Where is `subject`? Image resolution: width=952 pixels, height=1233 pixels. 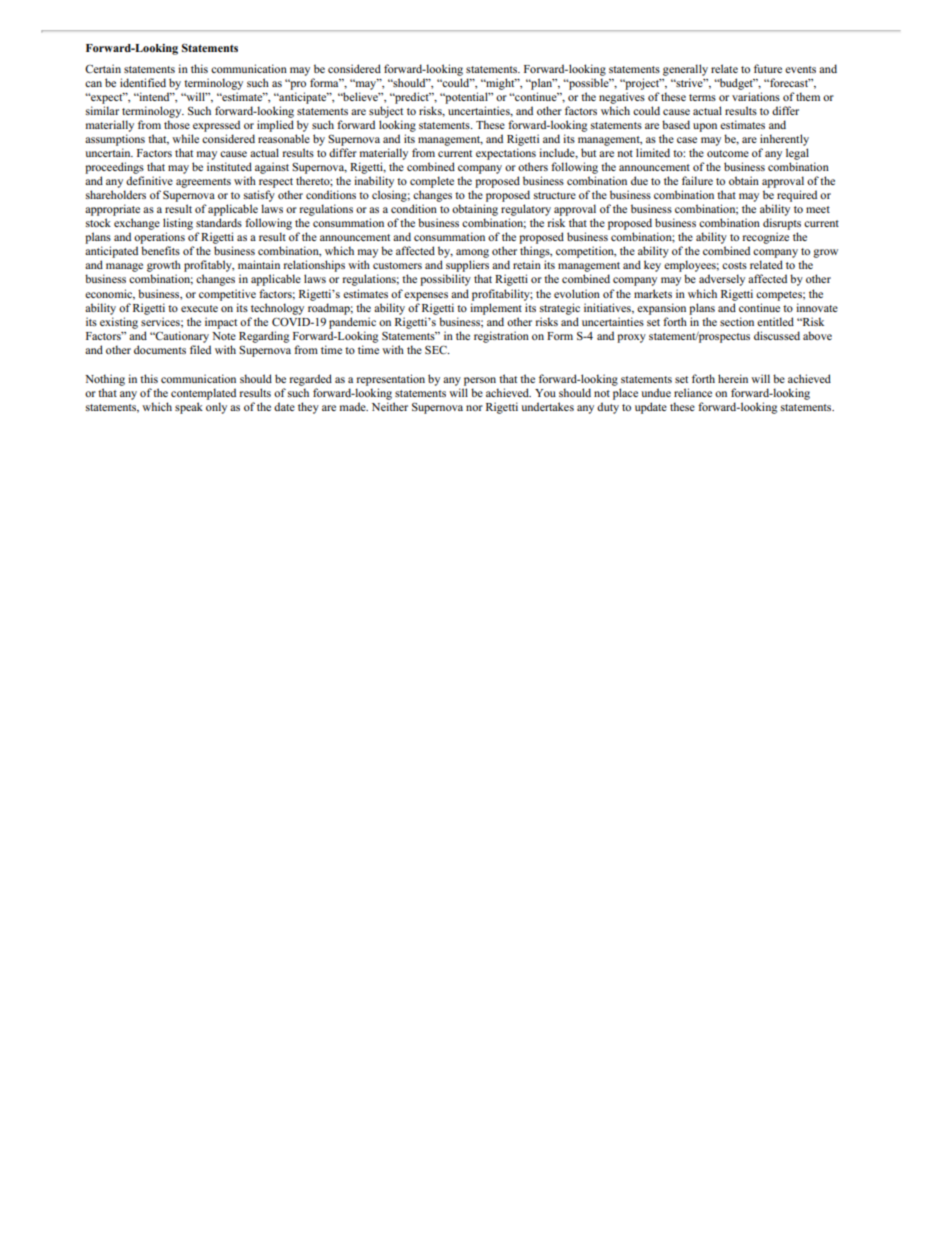
subject is located at coordinates (386, 112).
